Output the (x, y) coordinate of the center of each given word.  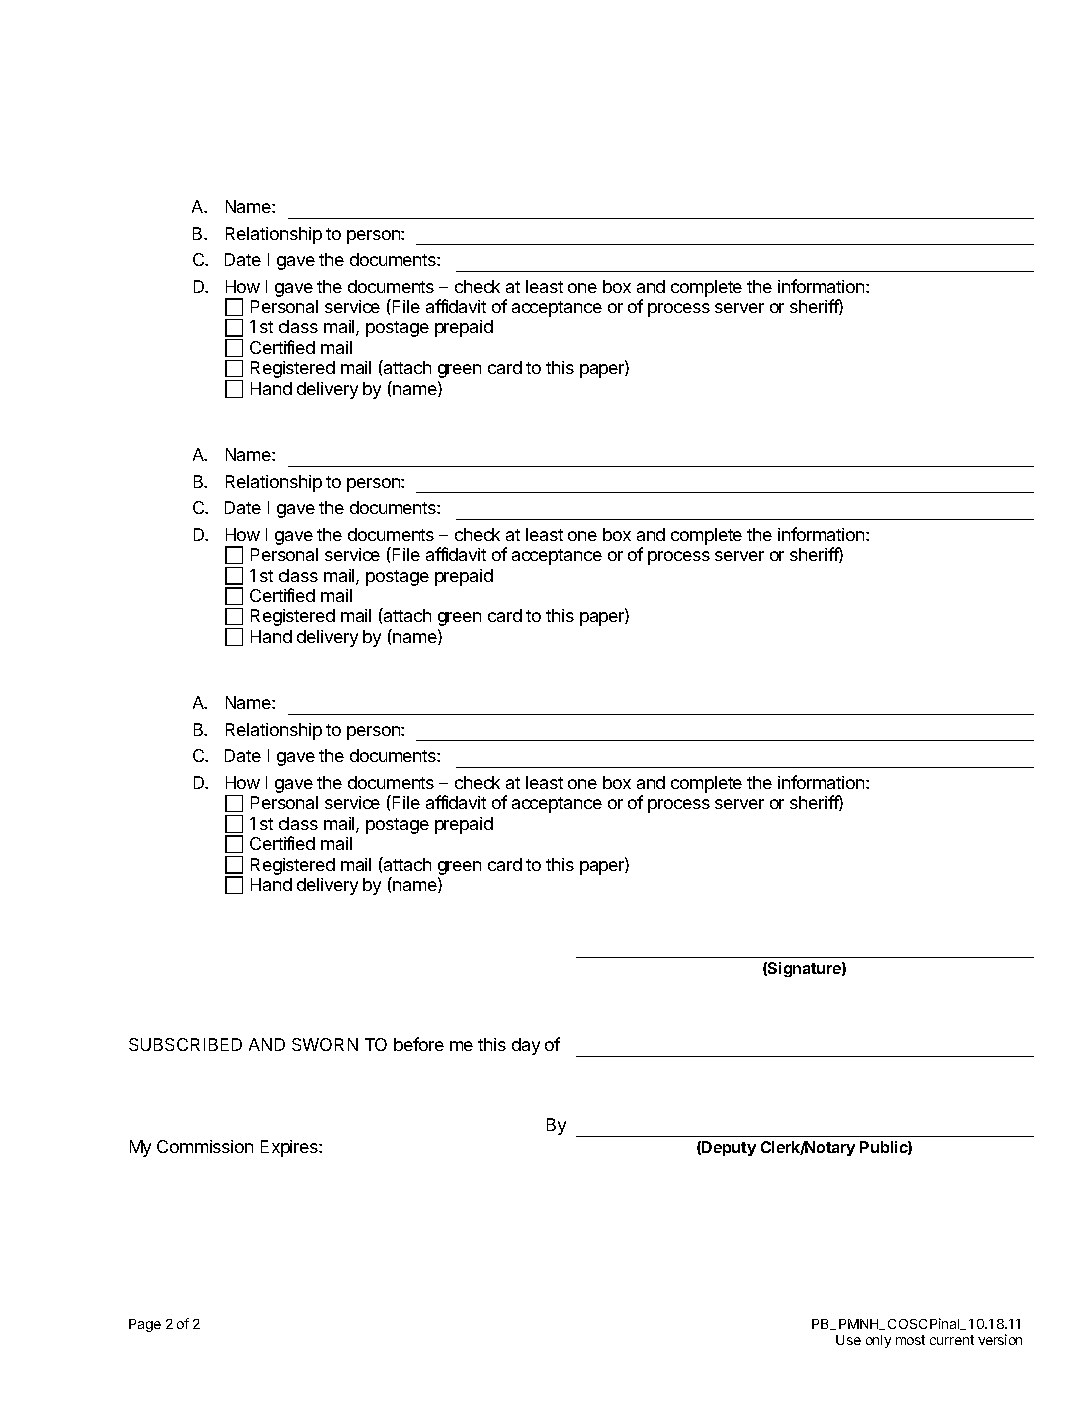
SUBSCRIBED (185, 1044)
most (910, 1340)
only (878, 1341)
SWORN (325, 1044)
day (526, 1046)
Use (848, 1340)
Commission (205, 1146)
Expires (290, 1148)
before (419, 1044)
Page (145, 1325)
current (952, 1340)
